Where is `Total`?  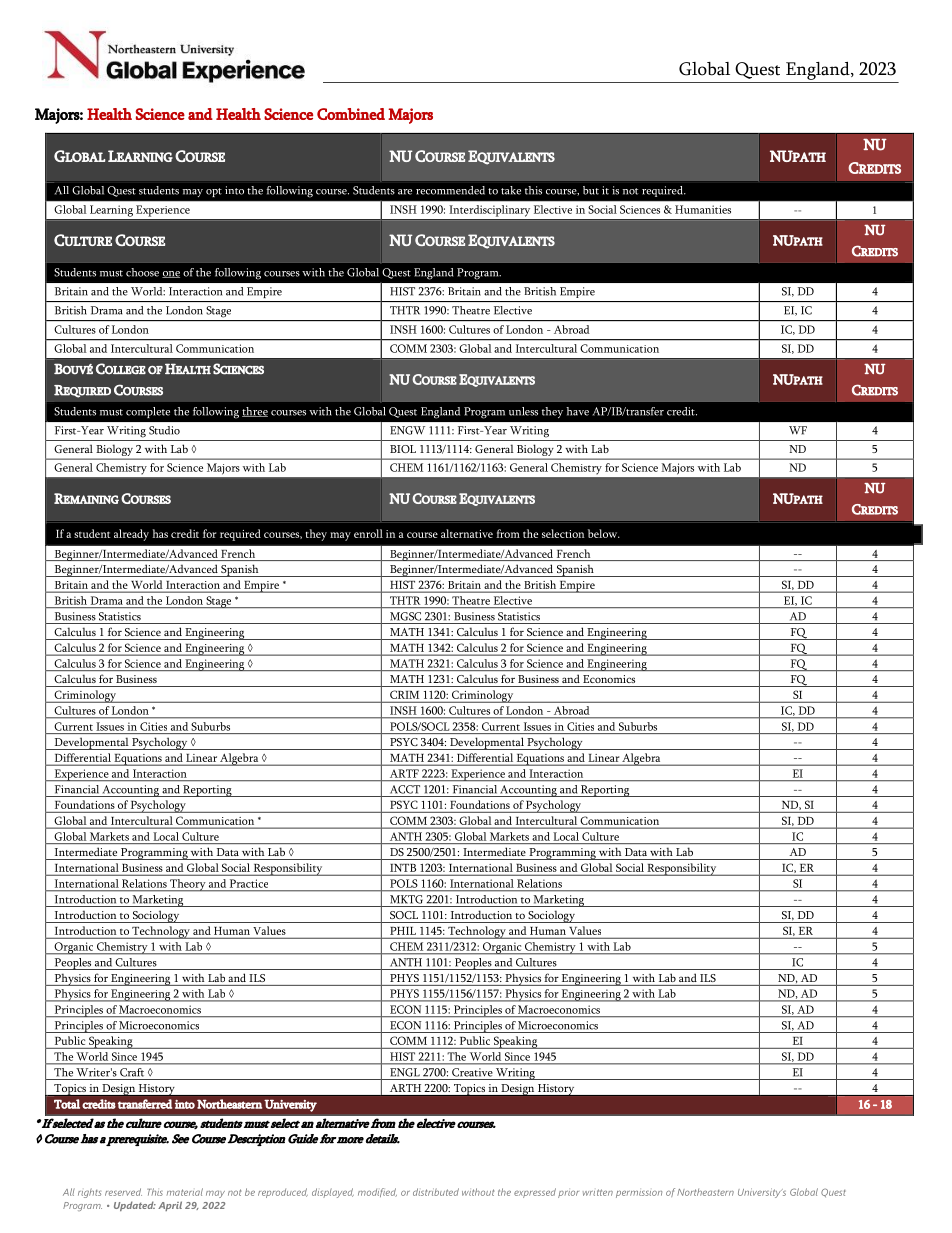 Total is located at coordinates (67, 1104).
